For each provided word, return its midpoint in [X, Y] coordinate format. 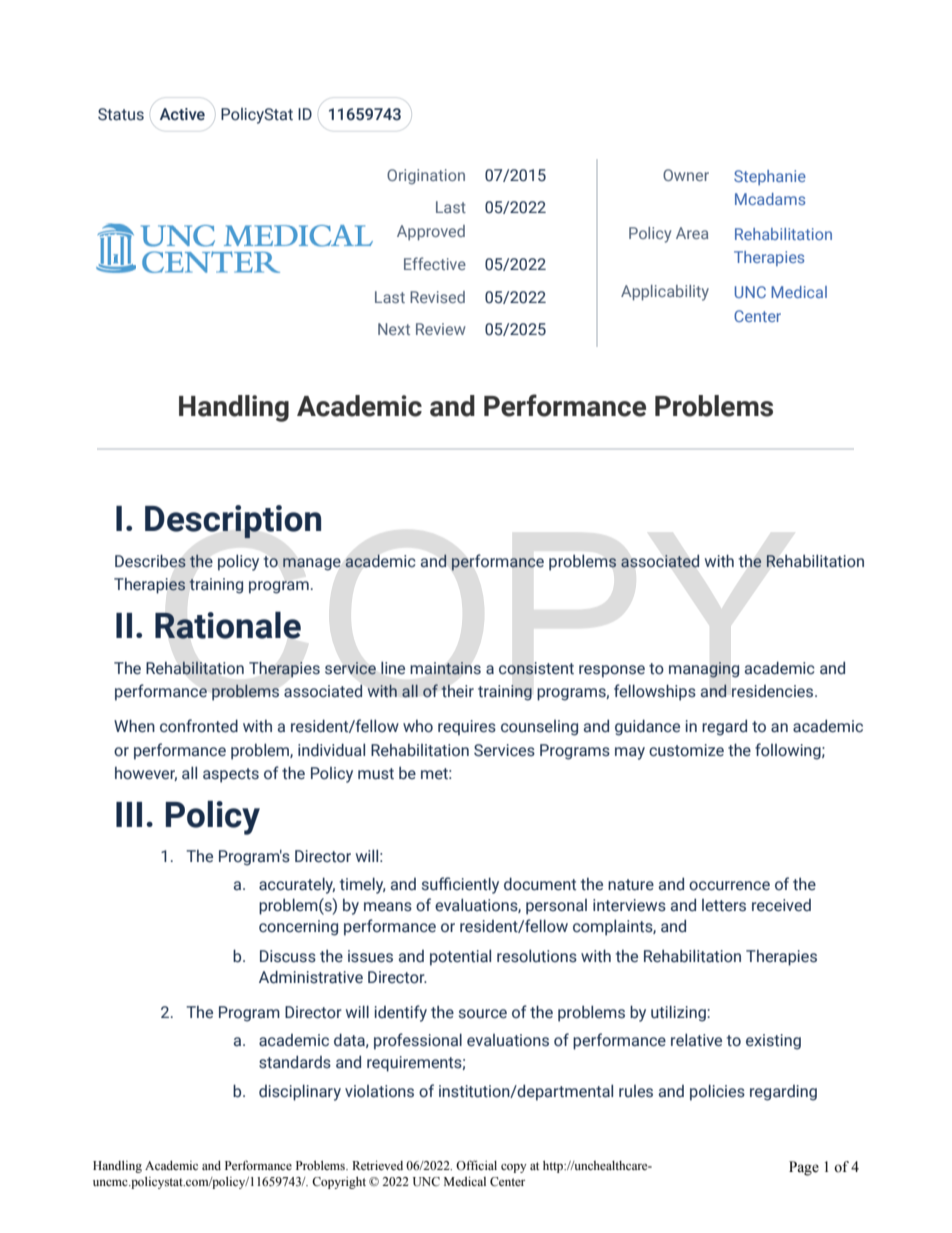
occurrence [729, 886]
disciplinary [300, 1092]
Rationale [228, 625]
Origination [426, 177]
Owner [686, 175]
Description [233, 522]
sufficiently [460, 885]
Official [476, 1165]
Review [441, 329]
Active [182, 114]
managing [704, 670]
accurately [297, 885]
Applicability [665, 293]
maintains [445, 668]
